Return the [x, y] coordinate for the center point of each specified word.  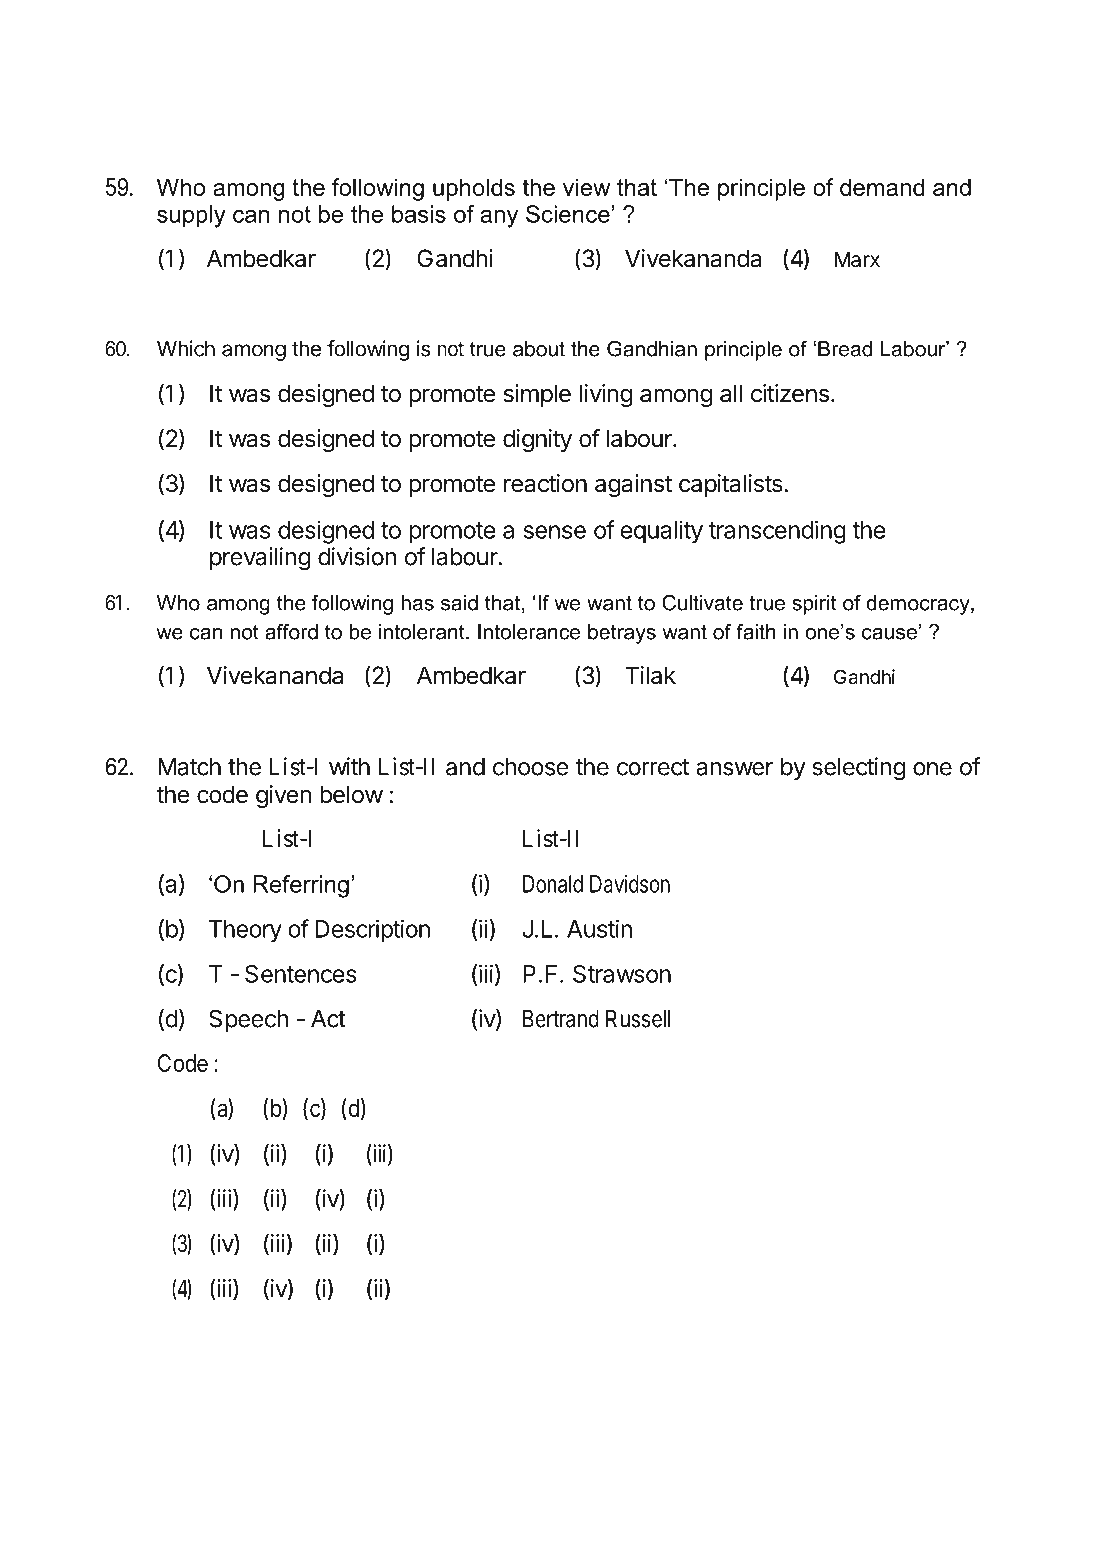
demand [882, 187]
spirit [814, 605]
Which [186, 348]
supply [191, 216]
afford [291, 632]
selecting [858, 769]
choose [531, 767]
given [283, 796]
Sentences [301, 974]
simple [537, 395]
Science [568, 214]
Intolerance [529, 632]
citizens [790, 393]
